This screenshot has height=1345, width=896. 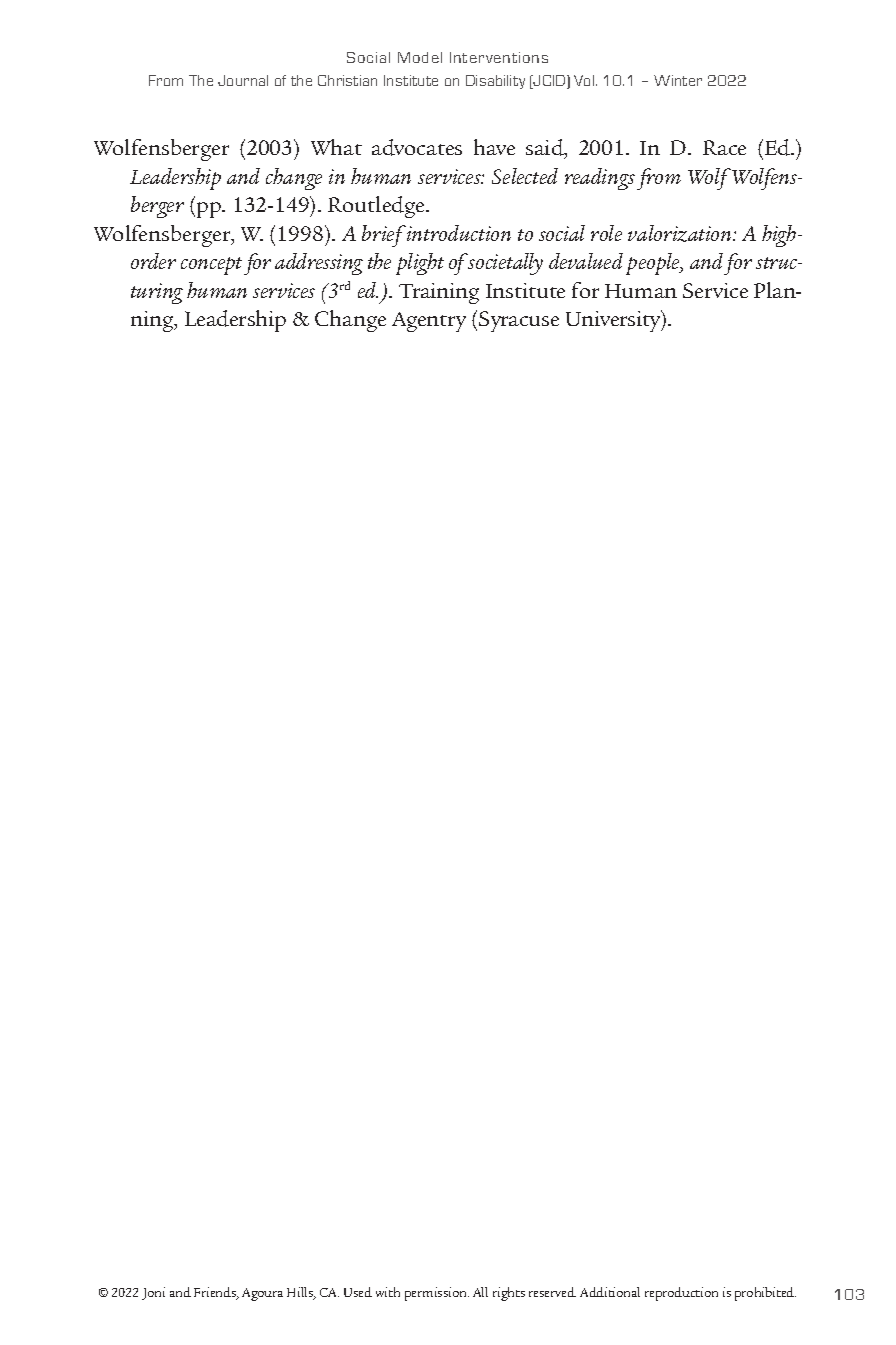 What do you see at coordinates (519, 321) in the screenshot?
I see `Syracuse` at bounding box center [519, 321].
